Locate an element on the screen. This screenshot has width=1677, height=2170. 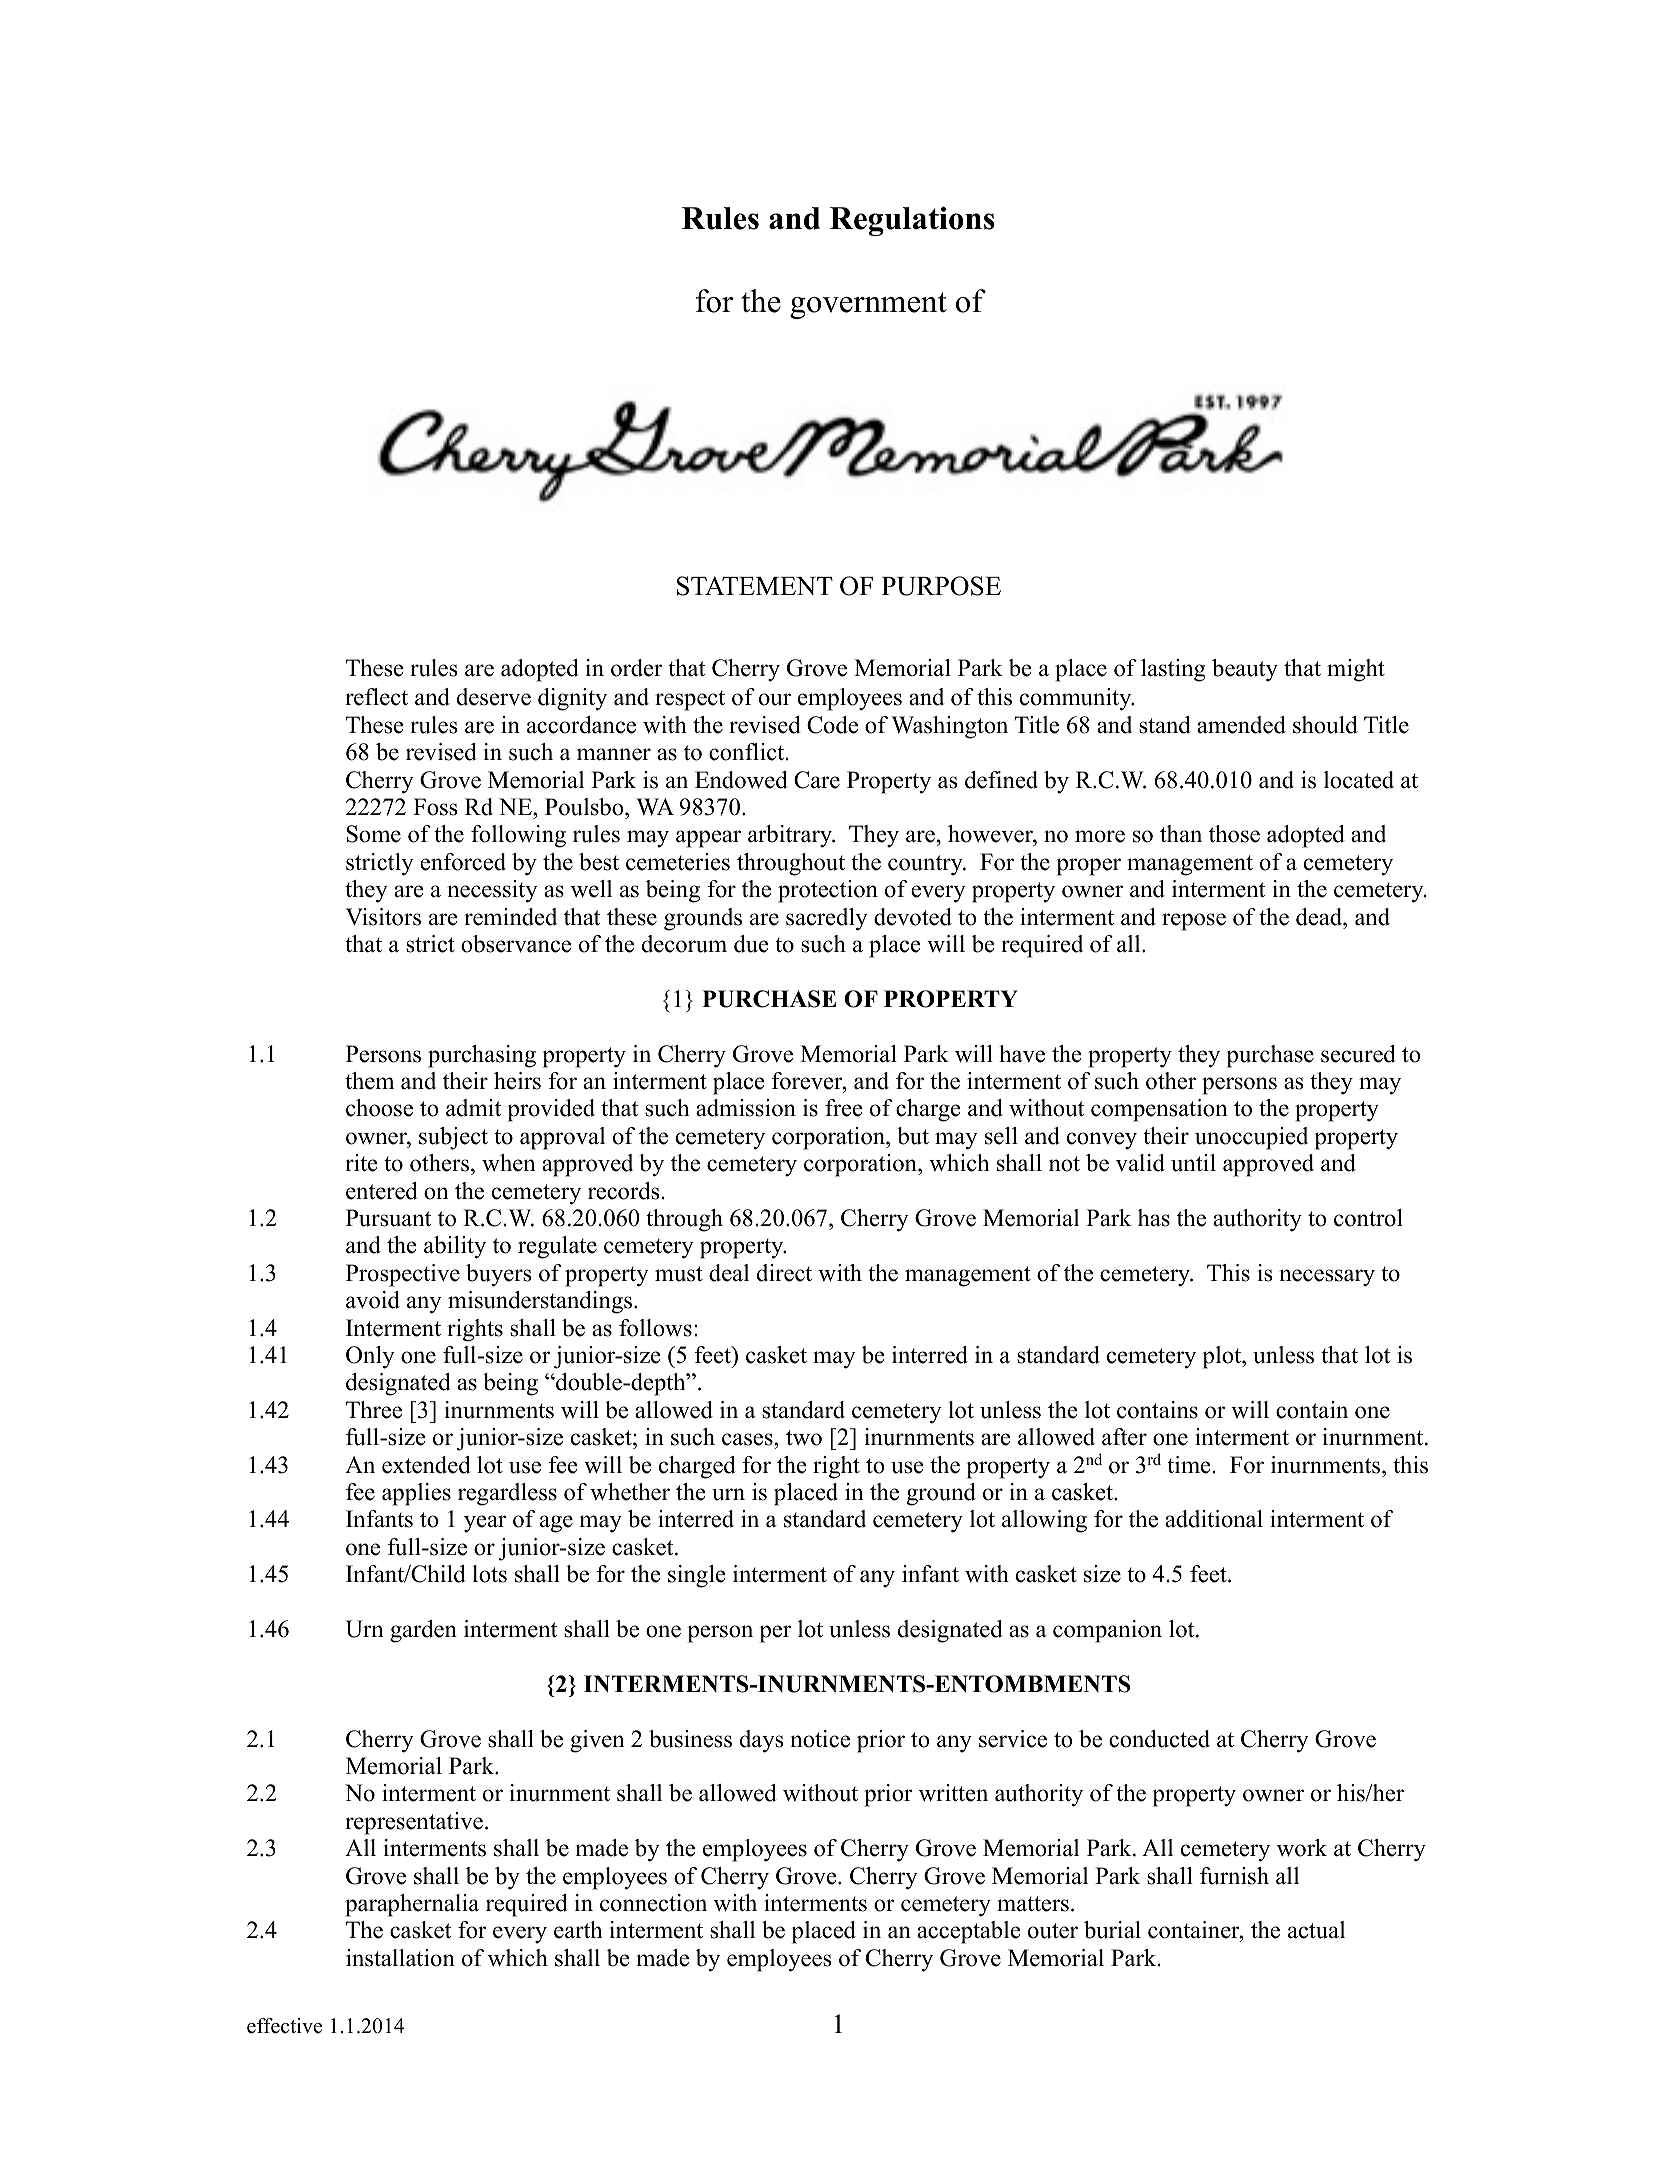
amended is located at coordinates (1241, 725).
